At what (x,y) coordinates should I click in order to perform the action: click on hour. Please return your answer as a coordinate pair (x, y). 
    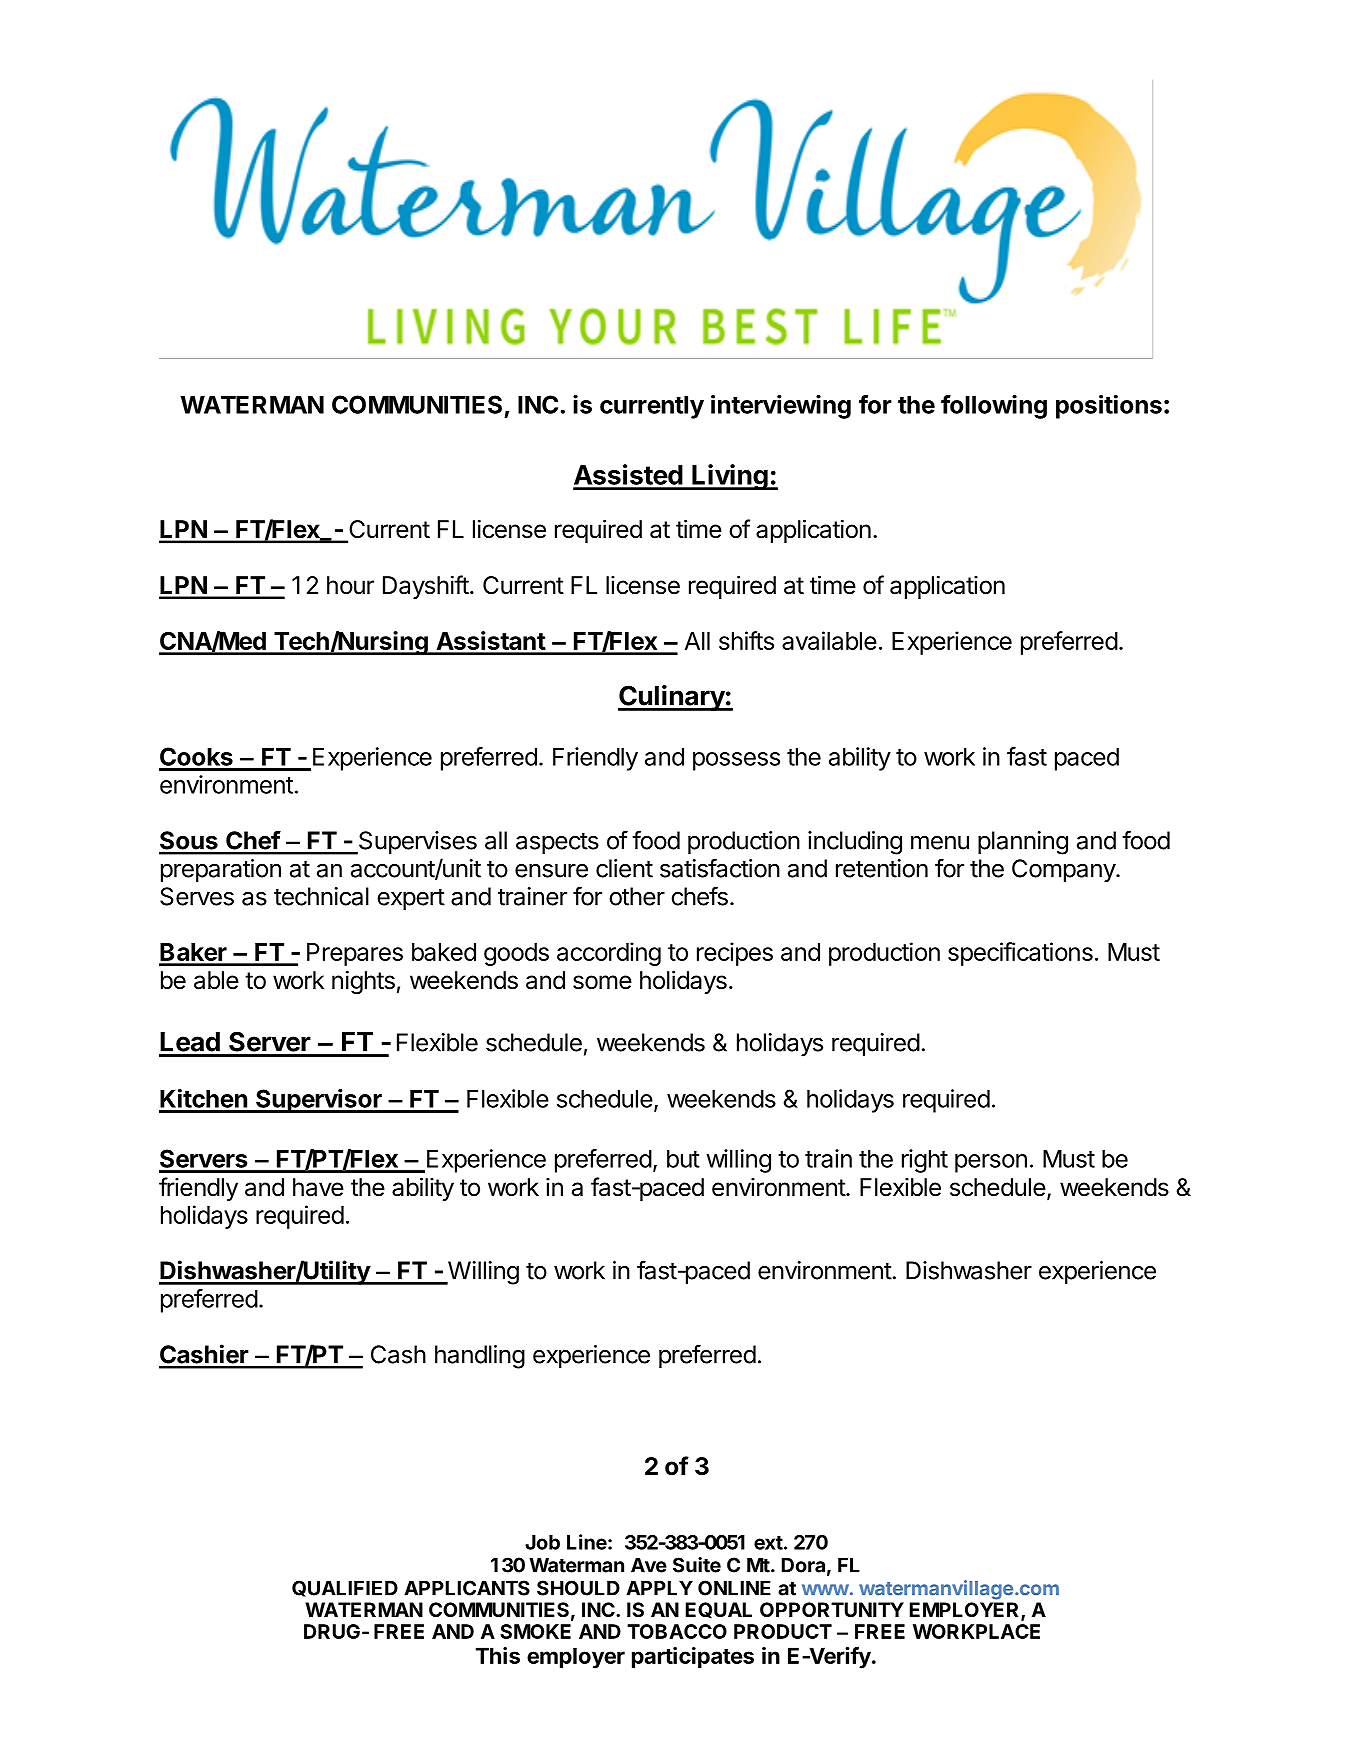
    Looking at the image, I should click on (350, 585).
